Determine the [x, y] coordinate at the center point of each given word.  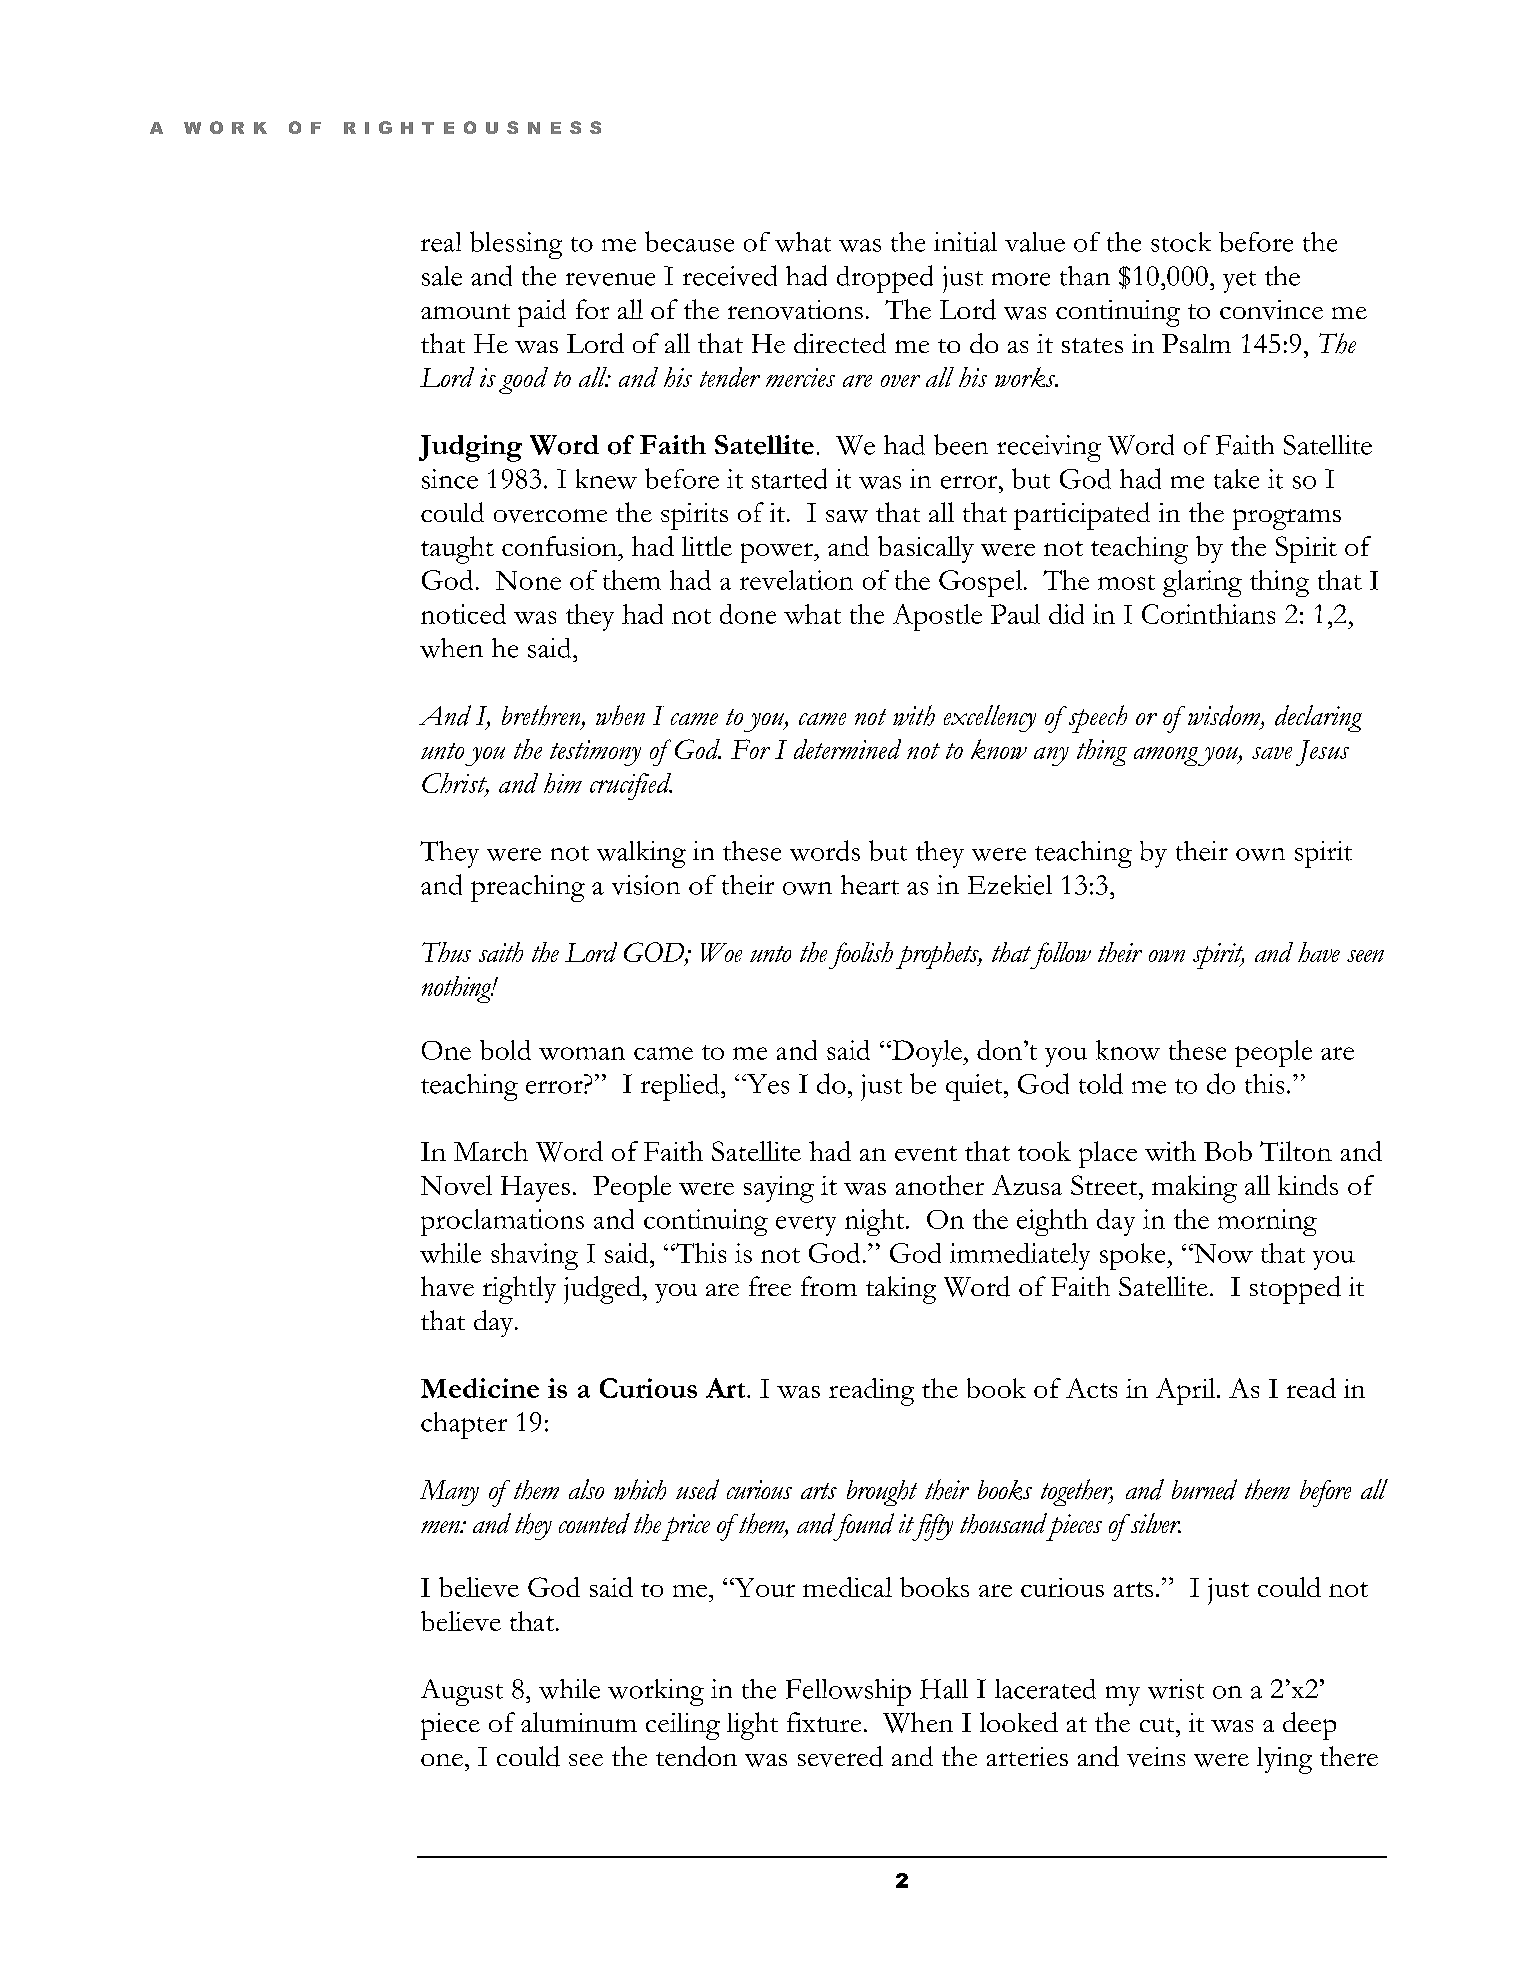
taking [901, 1290]
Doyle [927, 1053]
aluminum [579, 1722]
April [1187, 1391]
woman [582, 1053]
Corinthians [1208, 614]
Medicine [480, 1388]
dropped [885, 279]
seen [1365, 956]
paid [542, 313]
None [528, 580]
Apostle [937, 617]
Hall [944, 1689]
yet [1239, 282]
